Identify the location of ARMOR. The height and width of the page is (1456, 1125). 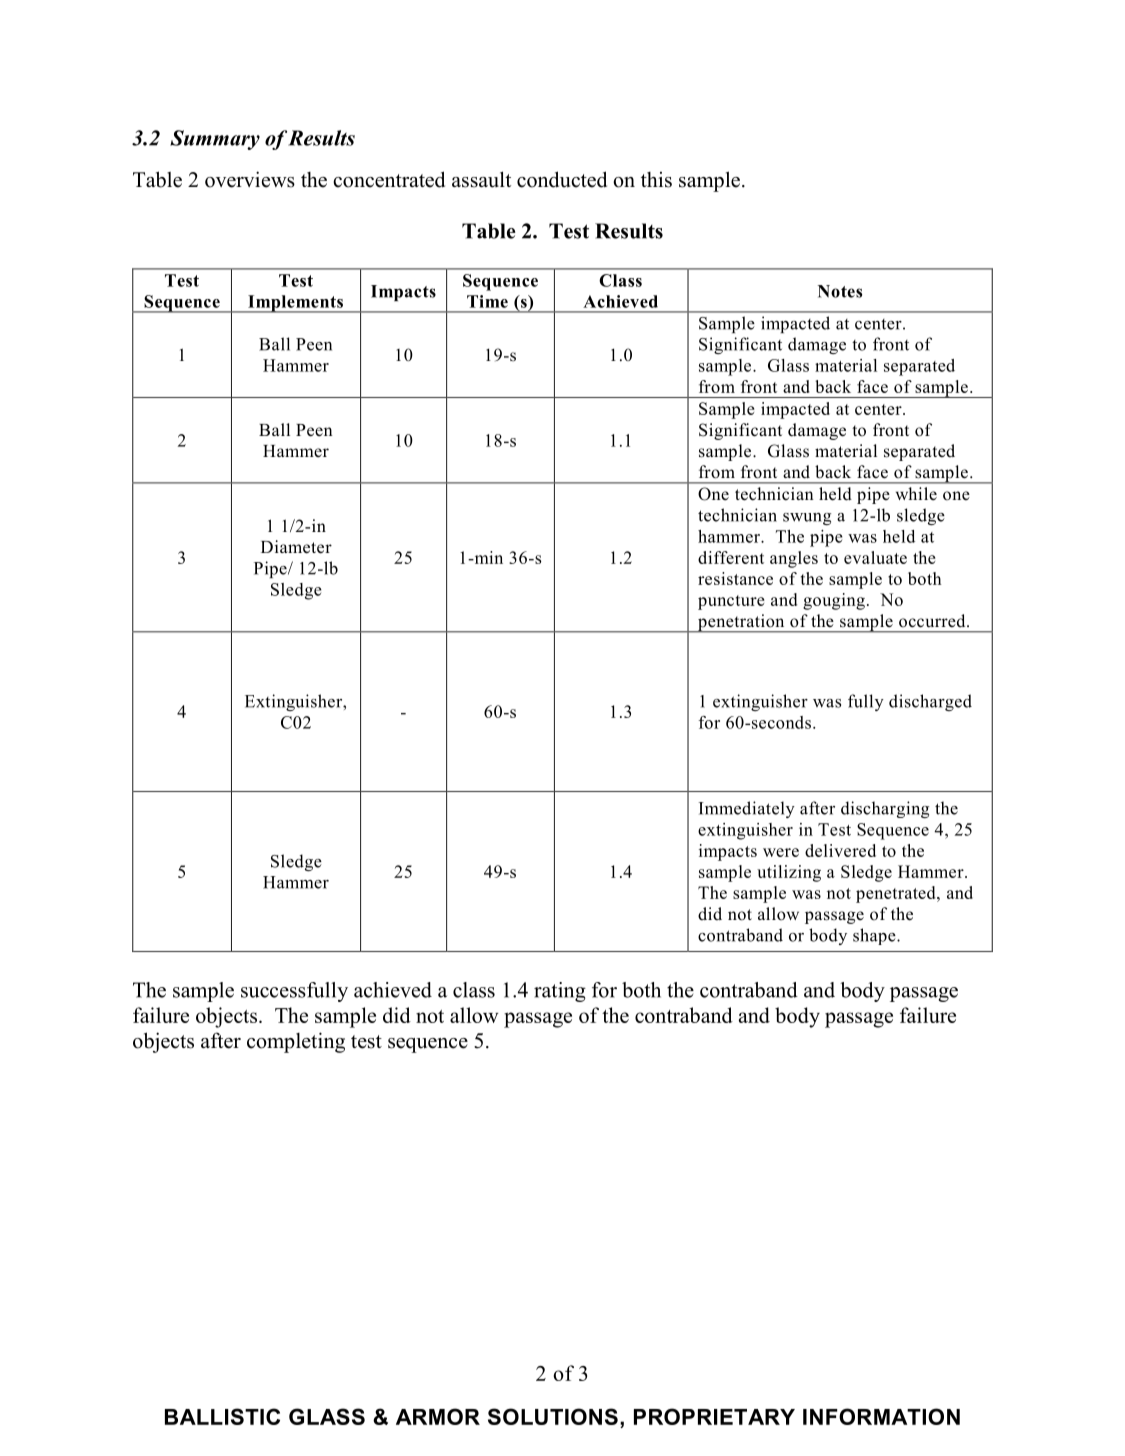
(438, 1416).
